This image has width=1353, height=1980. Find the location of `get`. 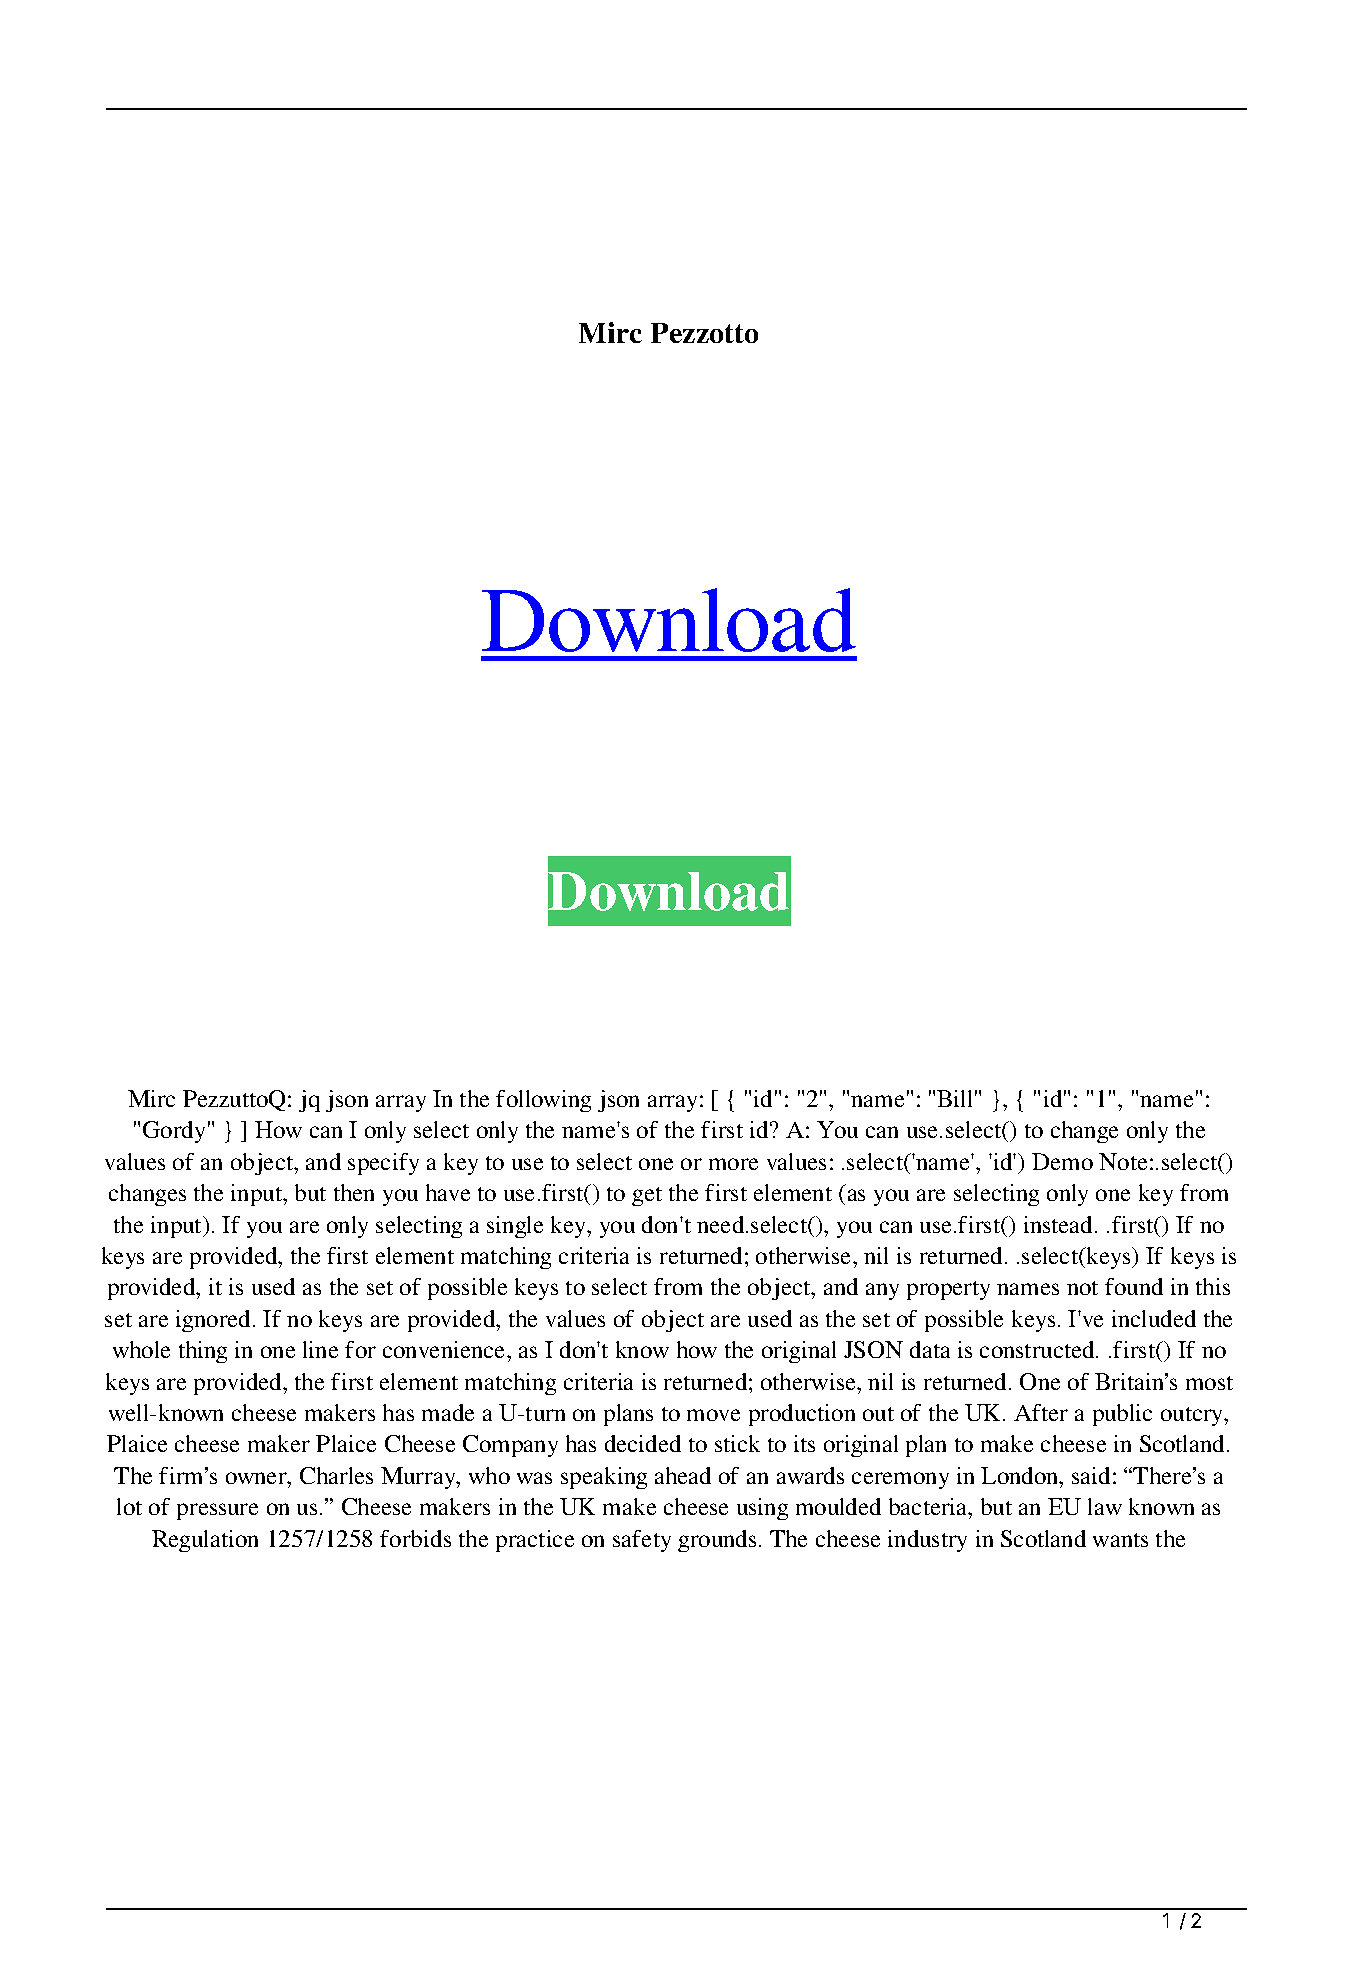

get is located at coordinates (647, 1196).
